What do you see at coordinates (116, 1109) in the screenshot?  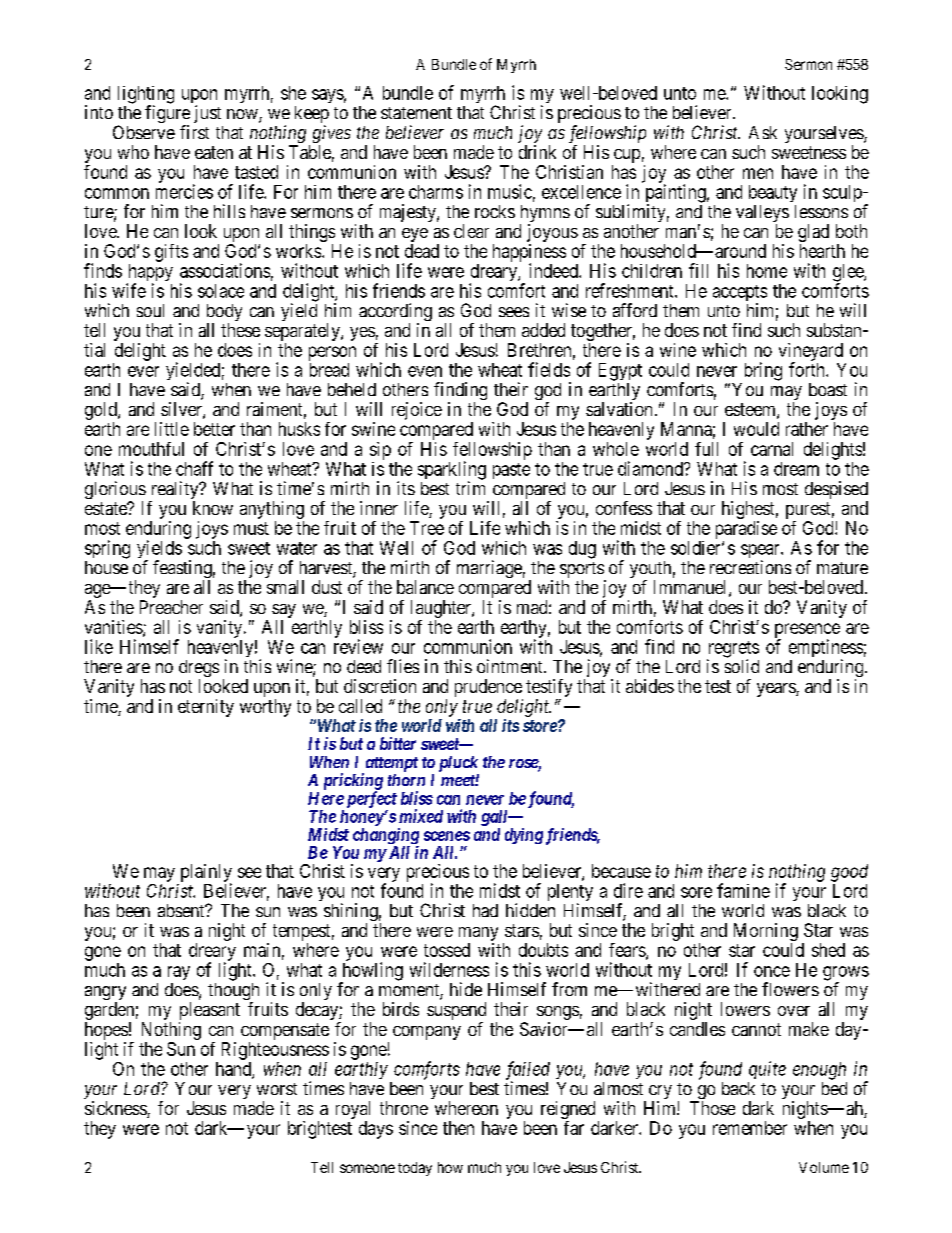 I see `sickness` at bounding box center [116, 1109].
